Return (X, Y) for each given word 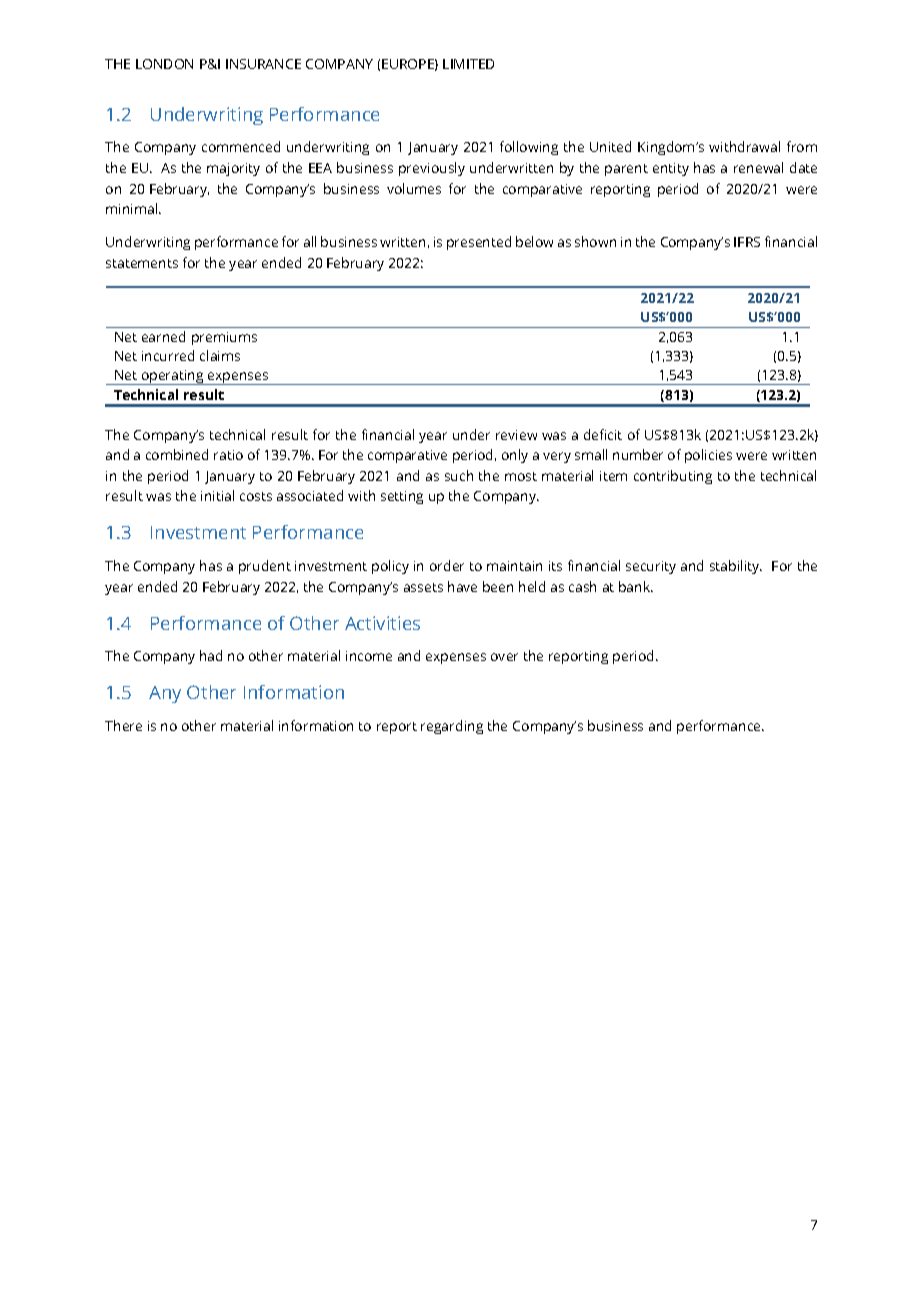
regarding (452, 727)
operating (172, 377)
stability (736, 567)
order (447, 565)
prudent (265, 567)
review (516, 435)
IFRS (747, 242)
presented (479, 243)
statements (142, 263)
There (123, 725)
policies (708, 456)
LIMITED (468, 64)
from (802, 146)
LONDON (164, 64)
